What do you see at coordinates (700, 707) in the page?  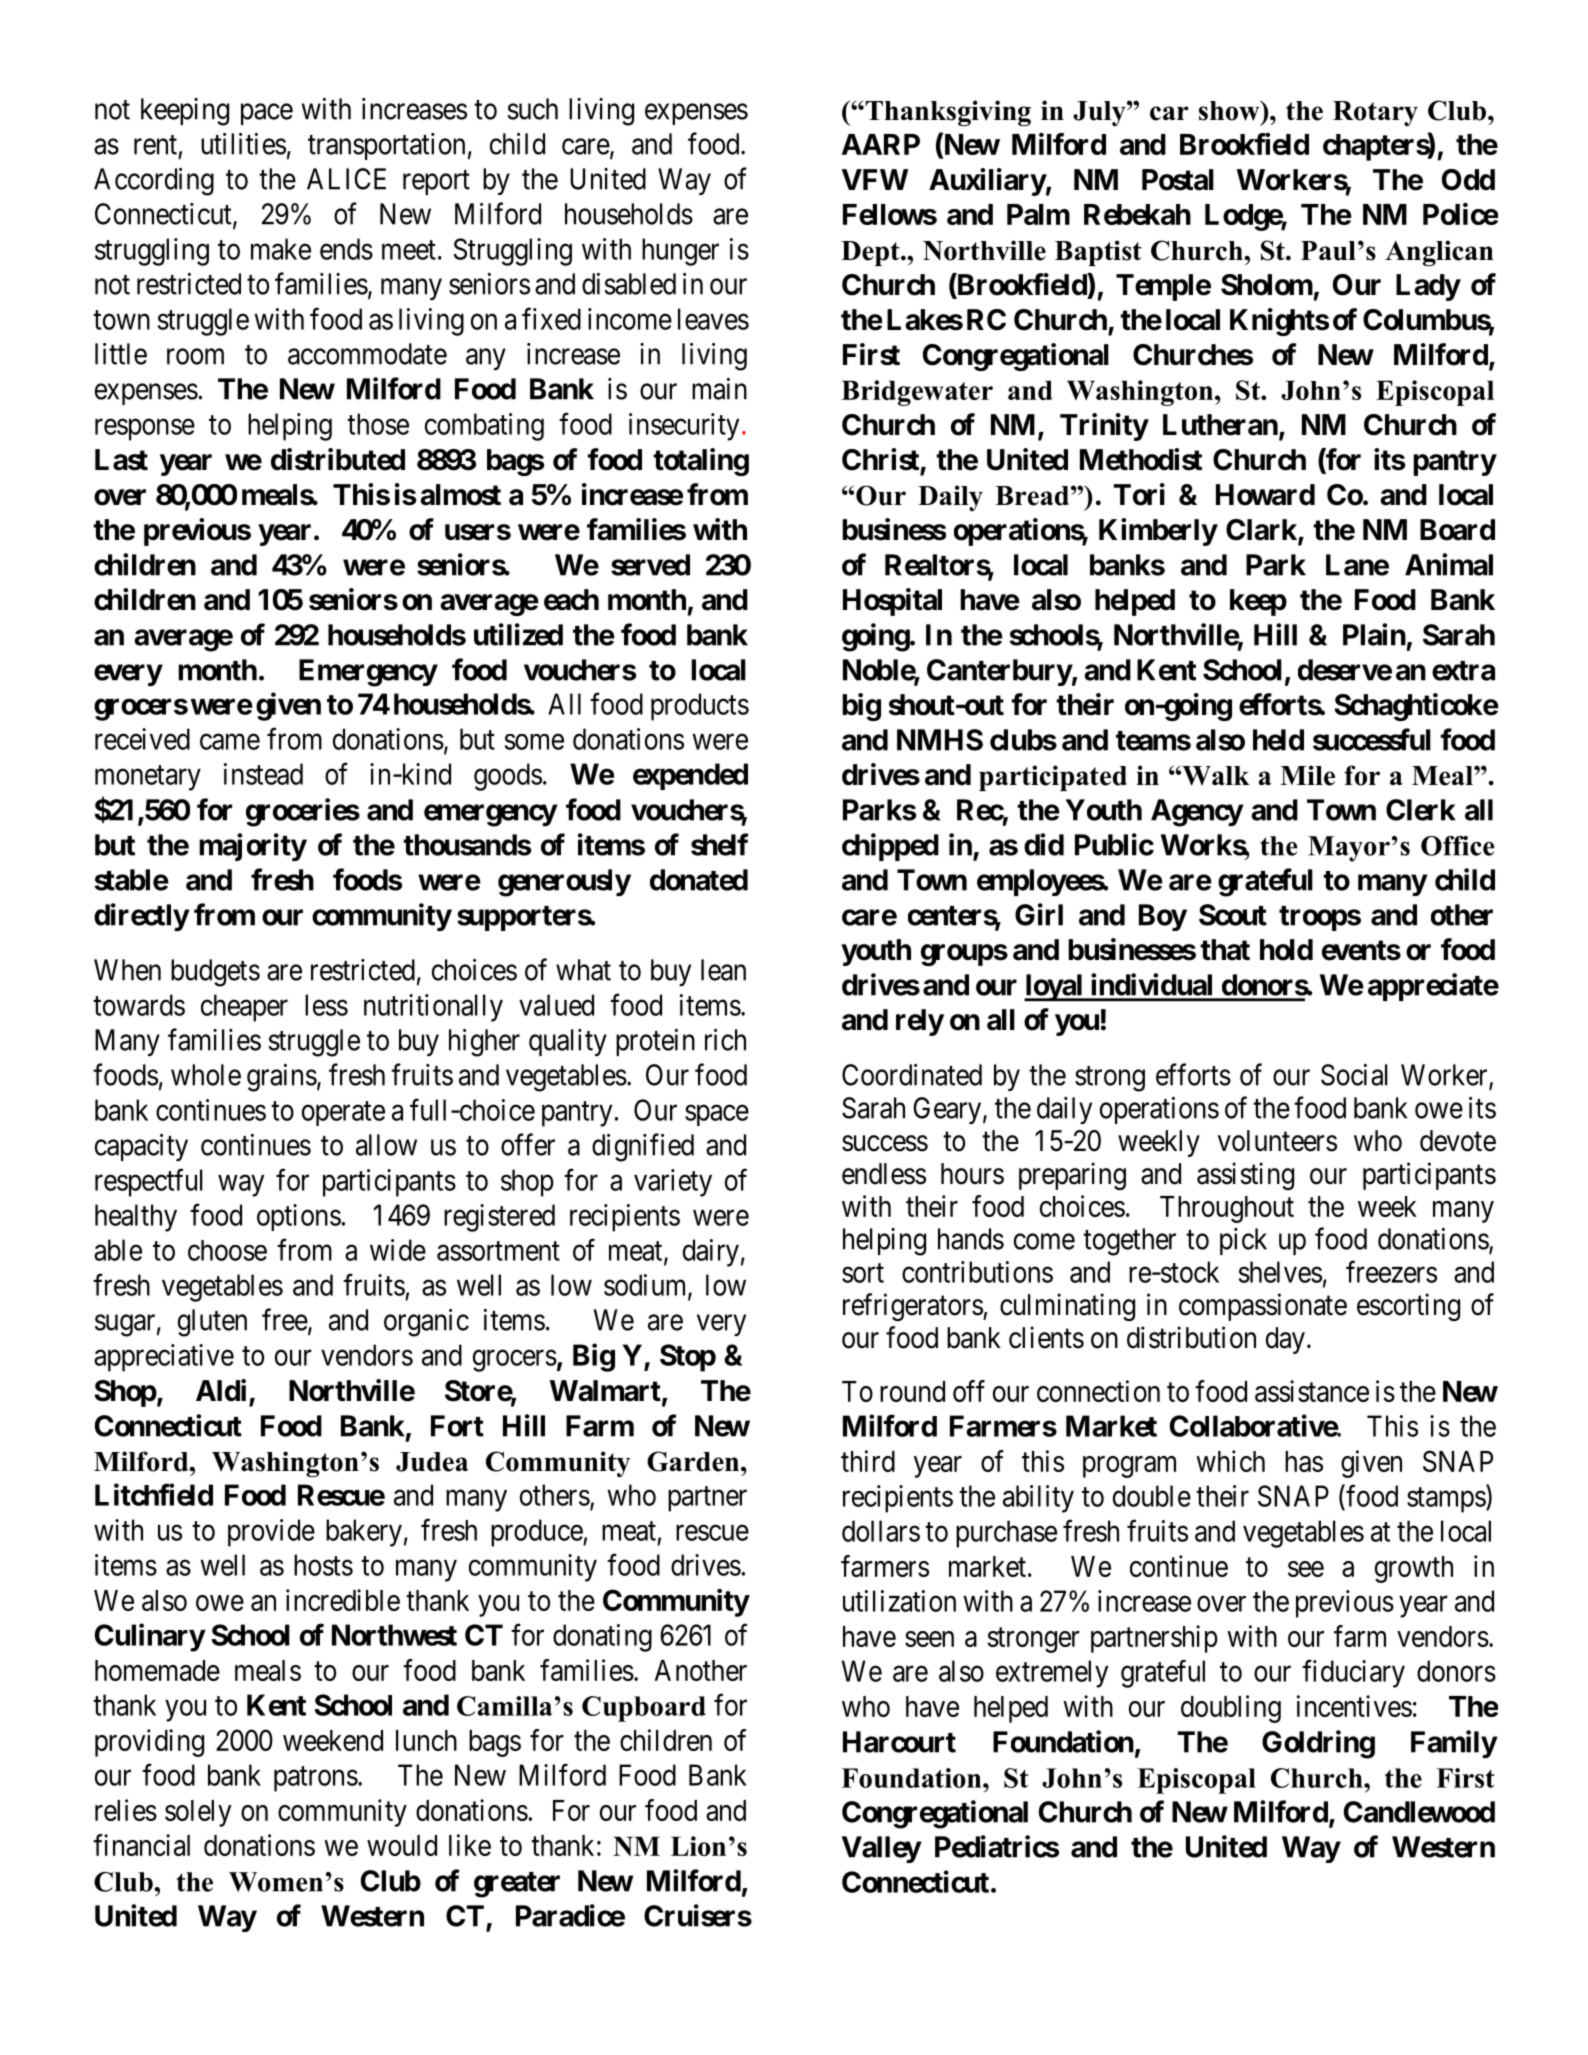 I see `products` at bounding box center [700, 707].
